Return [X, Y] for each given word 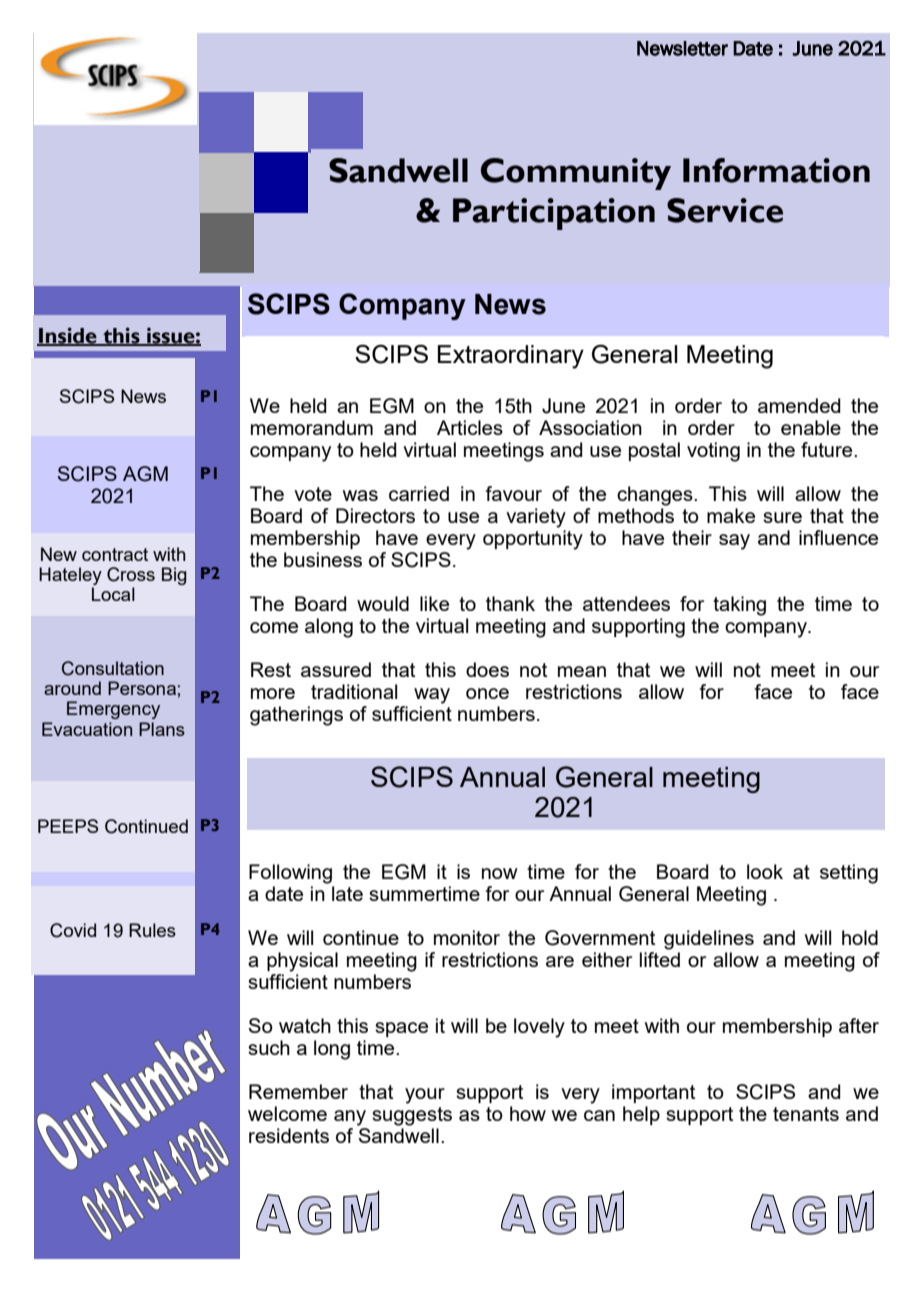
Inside [68, 336]
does [487, 669]
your [425, 1096]
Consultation [113, 668]
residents [289, 1135]
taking [739, 606]
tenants [806, 1114]
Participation [554, 214]
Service [725, 210]
